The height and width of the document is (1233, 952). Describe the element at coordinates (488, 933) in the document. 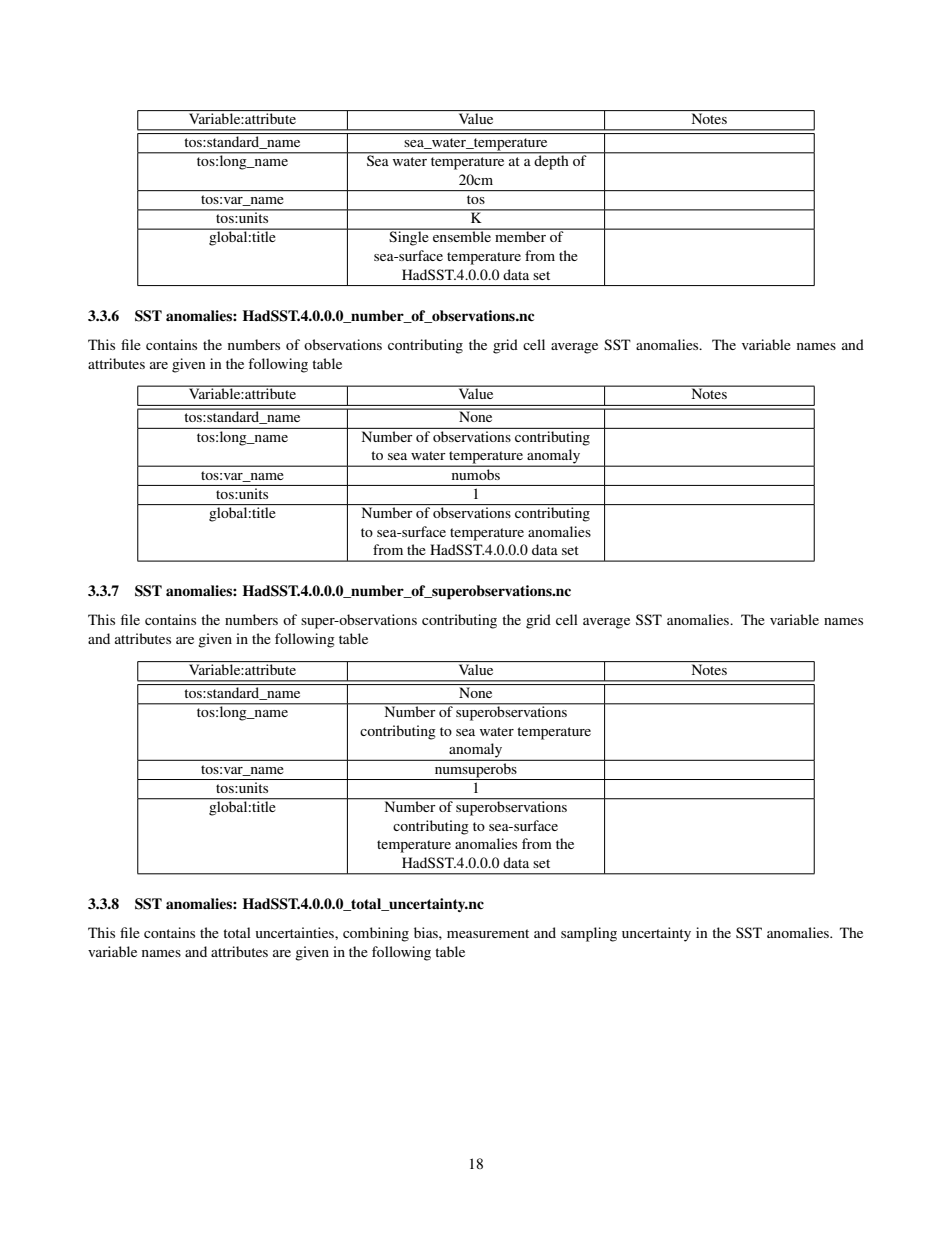

I see `measurement` at that location.
